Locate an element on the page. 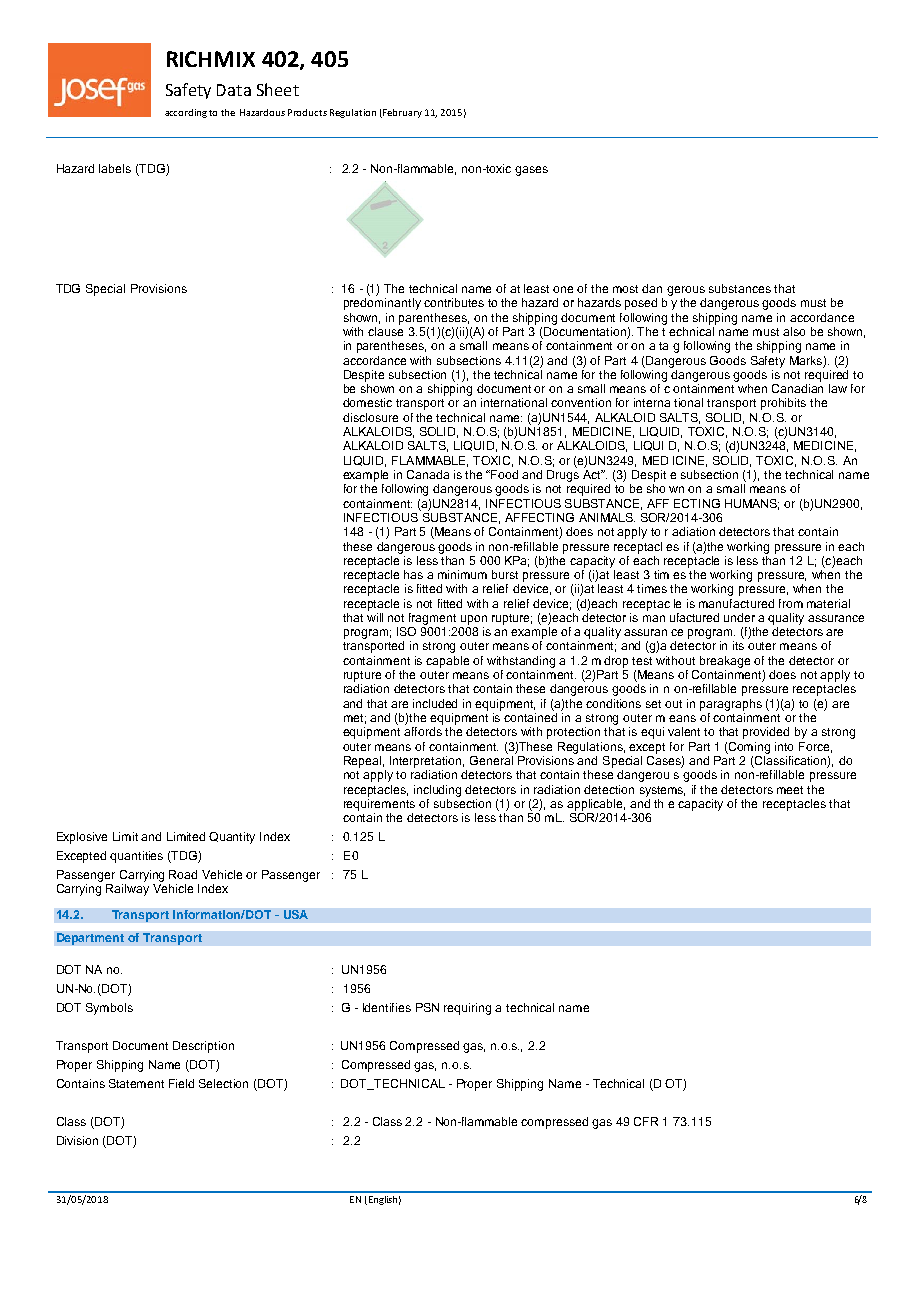 This image has width=924, height=1309. Canada is located at coordinates (428, 474).
